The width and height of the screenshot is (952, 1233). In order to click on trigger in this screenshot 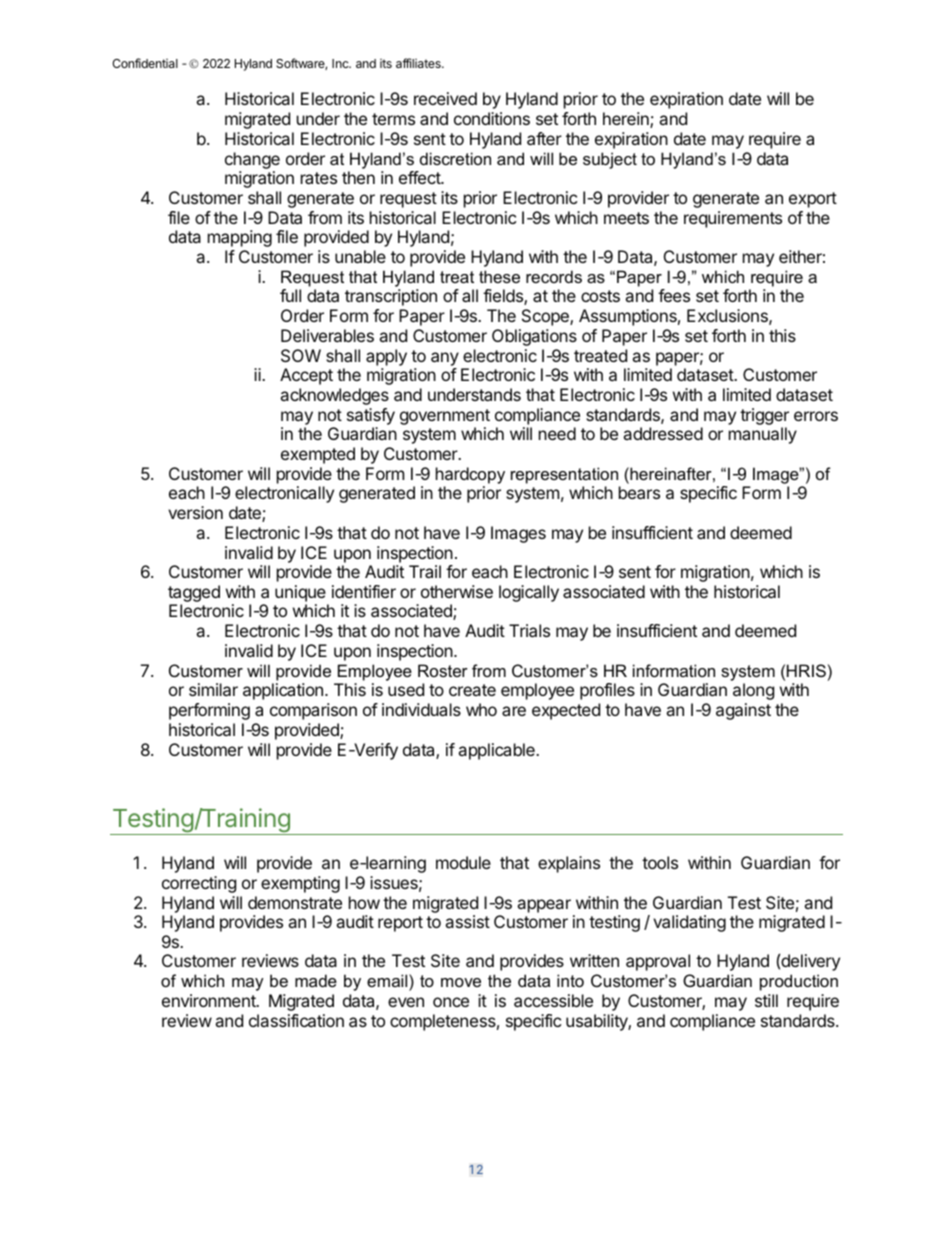, I will do `click(764, 416)`.
